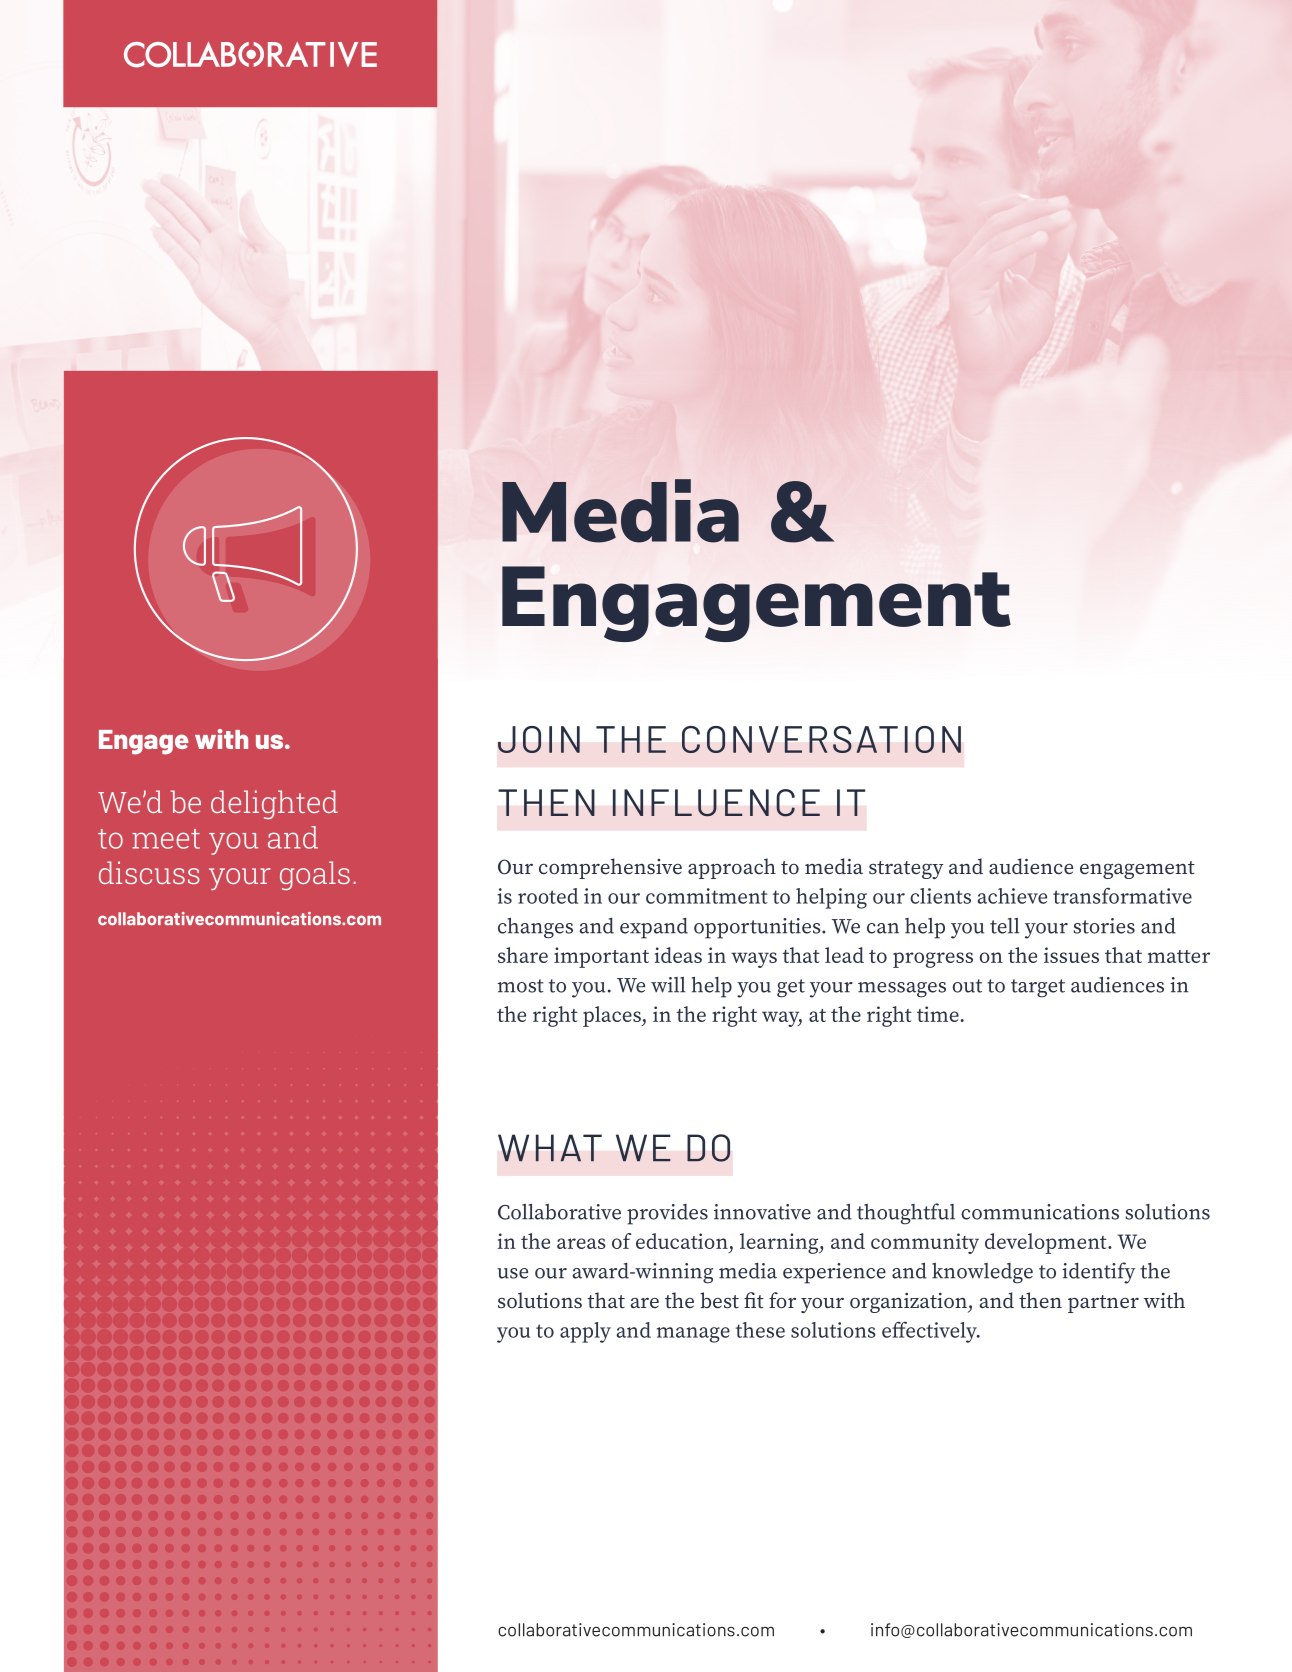 This image has height=1672, width=1292. What do you see at coordinates (539, 739) in the image?
I see `JOIN` at bounding box center [539, 739].
